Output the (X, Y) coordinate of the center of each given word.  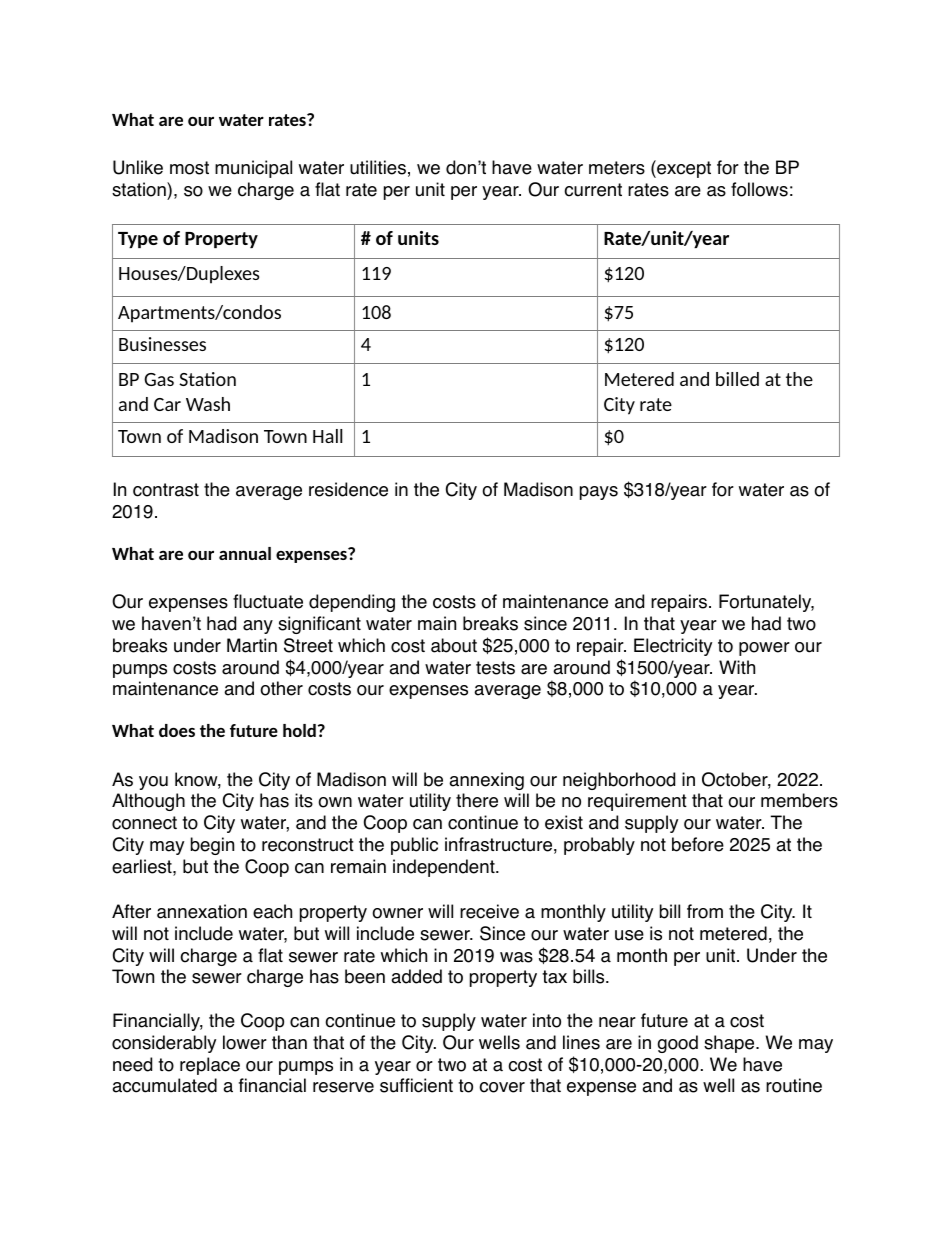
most (189, 168)
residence (348, 489)
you (153, 783)
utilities (378, 167)
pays (599, 493)
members (799, 800)
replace (210, 1066)
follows (759, 189)
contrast (166, 490)
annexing (486, 781)
